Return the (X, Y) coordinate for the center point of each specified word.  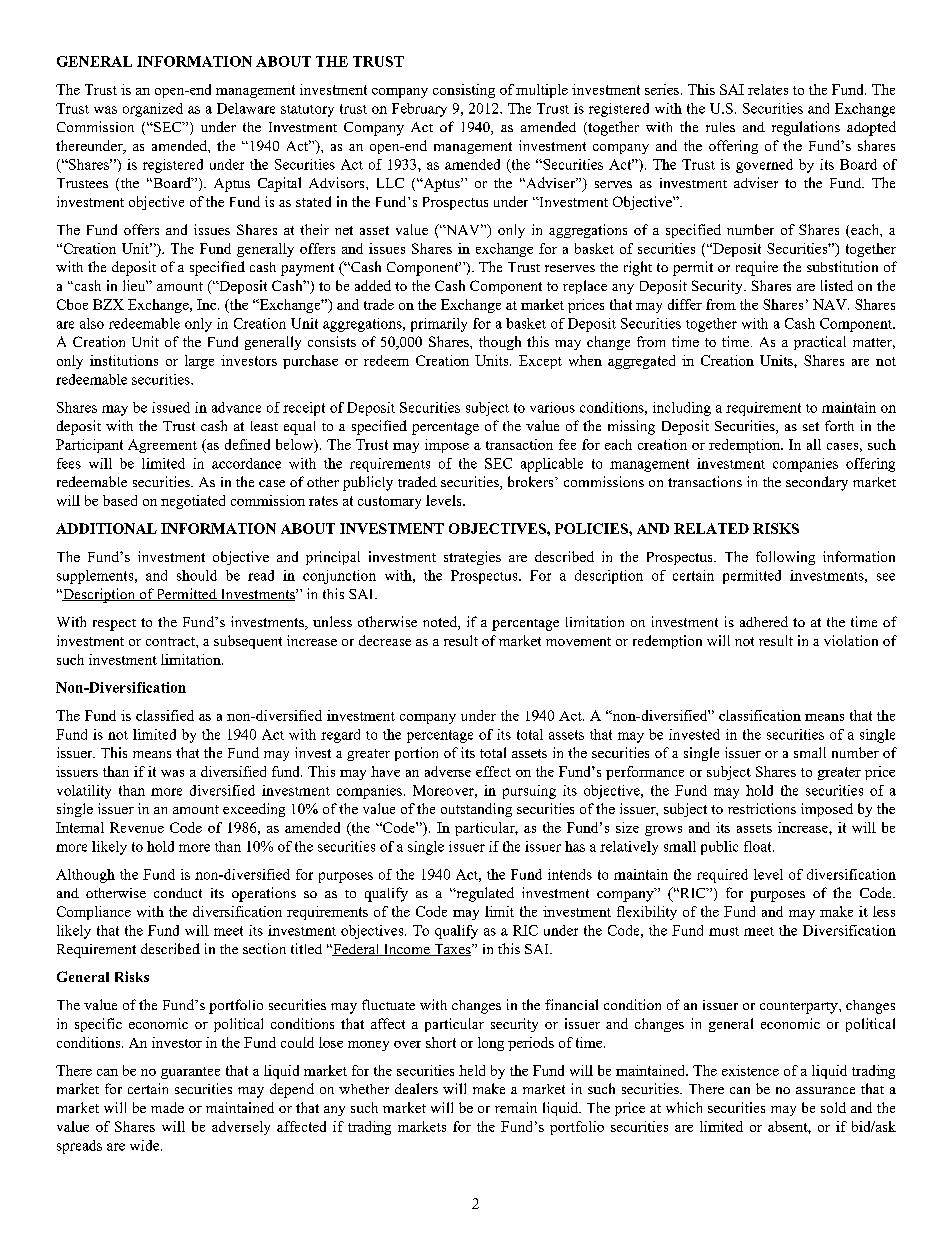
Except (540, 362)
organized (153, 110)
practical (820, 343)
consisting (464, 91)
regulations (806, 128)
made (167, 1107)
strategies (472, 558)
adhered (764, 621)
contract (171, 641)
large (199, 362)
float (759, 846)
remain (516, 1107)
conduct (178, 893)
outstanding (476, 810)
